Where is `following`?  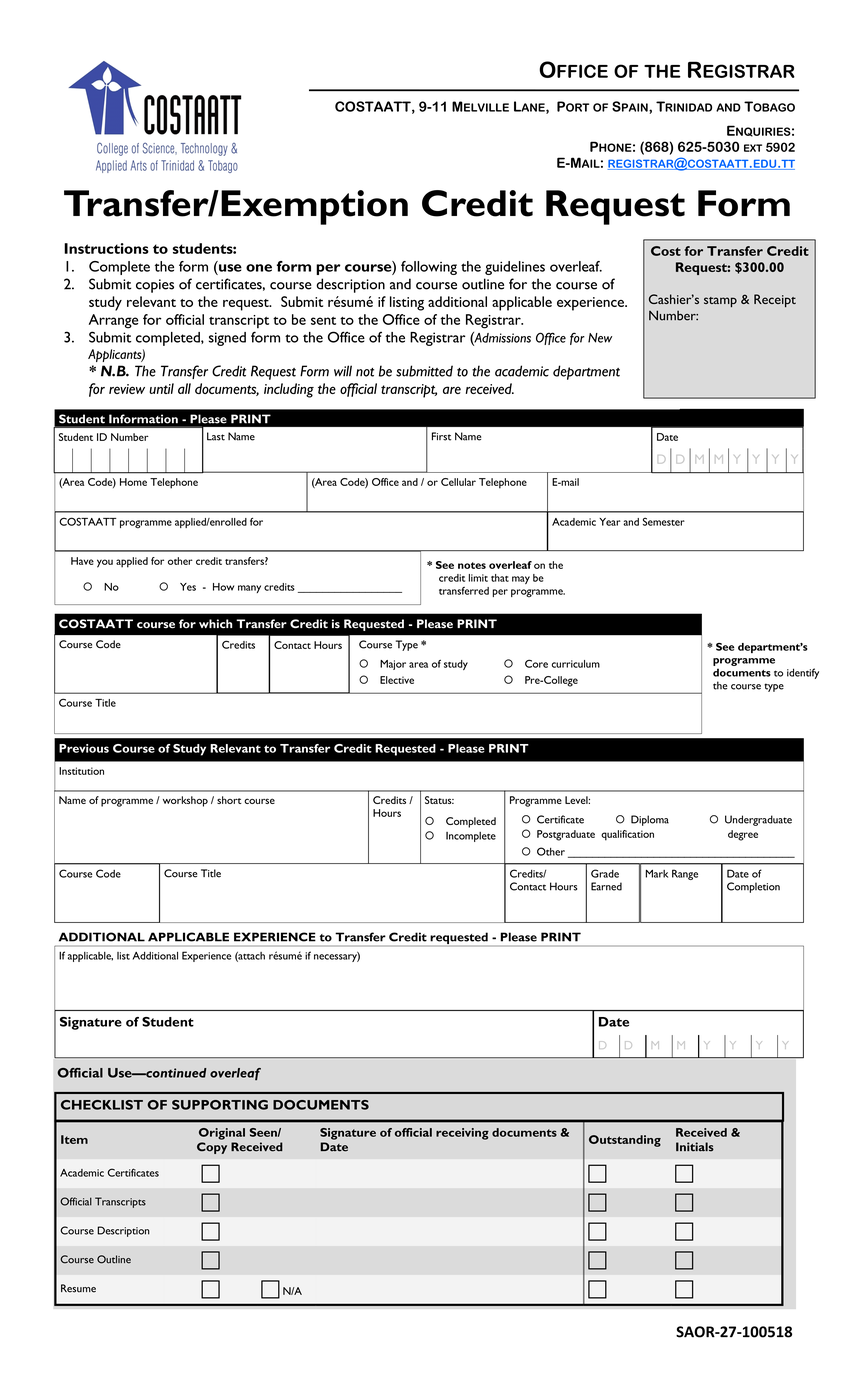 following is located at coordinates (429, 268).
